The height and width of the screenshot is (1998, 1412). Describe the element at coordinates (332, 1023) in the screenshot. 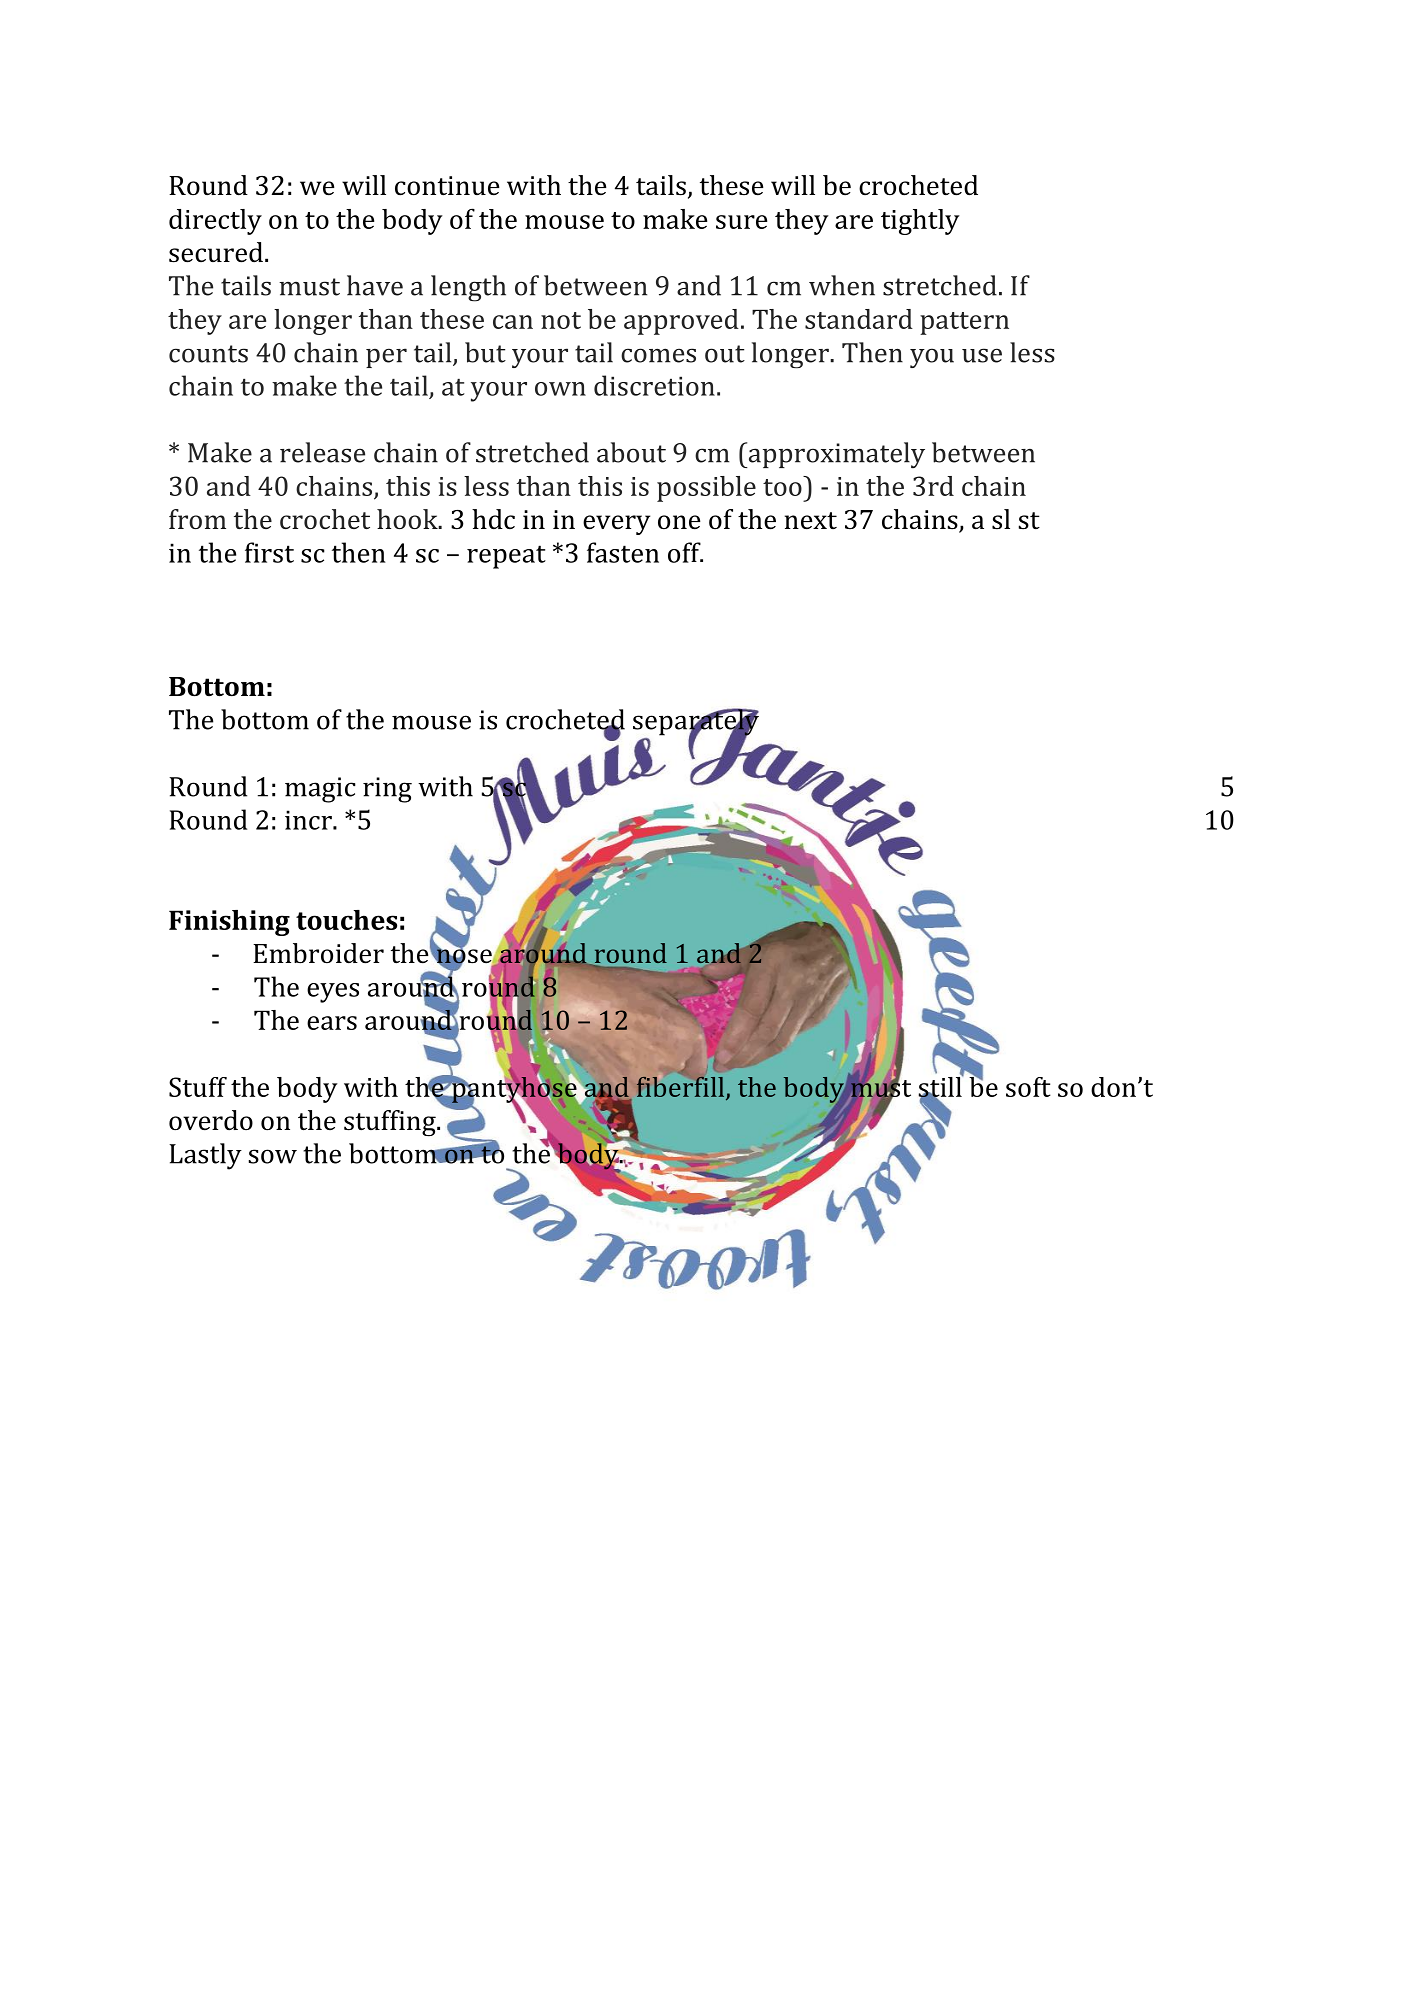

I see `ears` at that location.
